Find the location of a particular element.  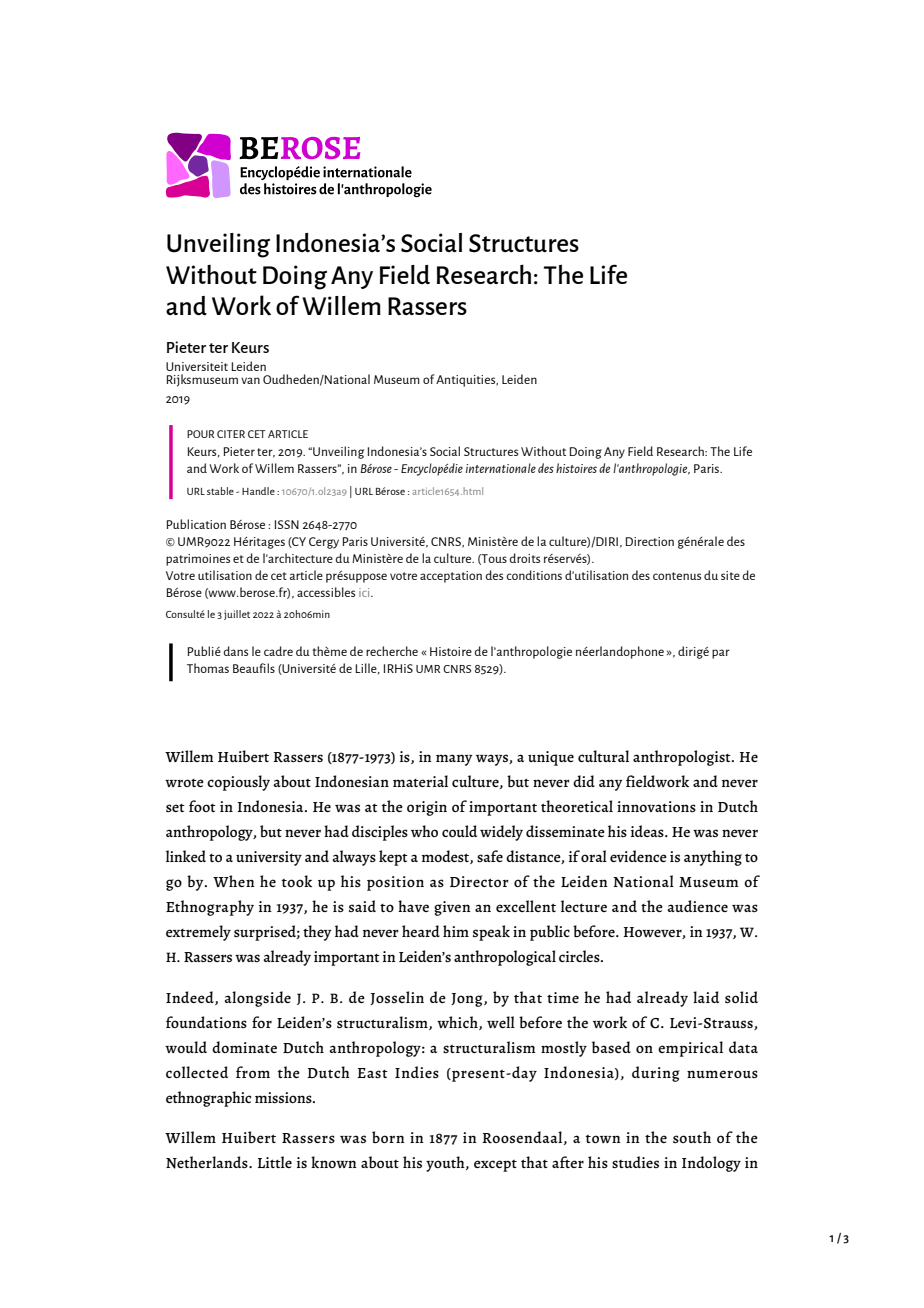

anthropologist is located at coordinates (683, 758).
